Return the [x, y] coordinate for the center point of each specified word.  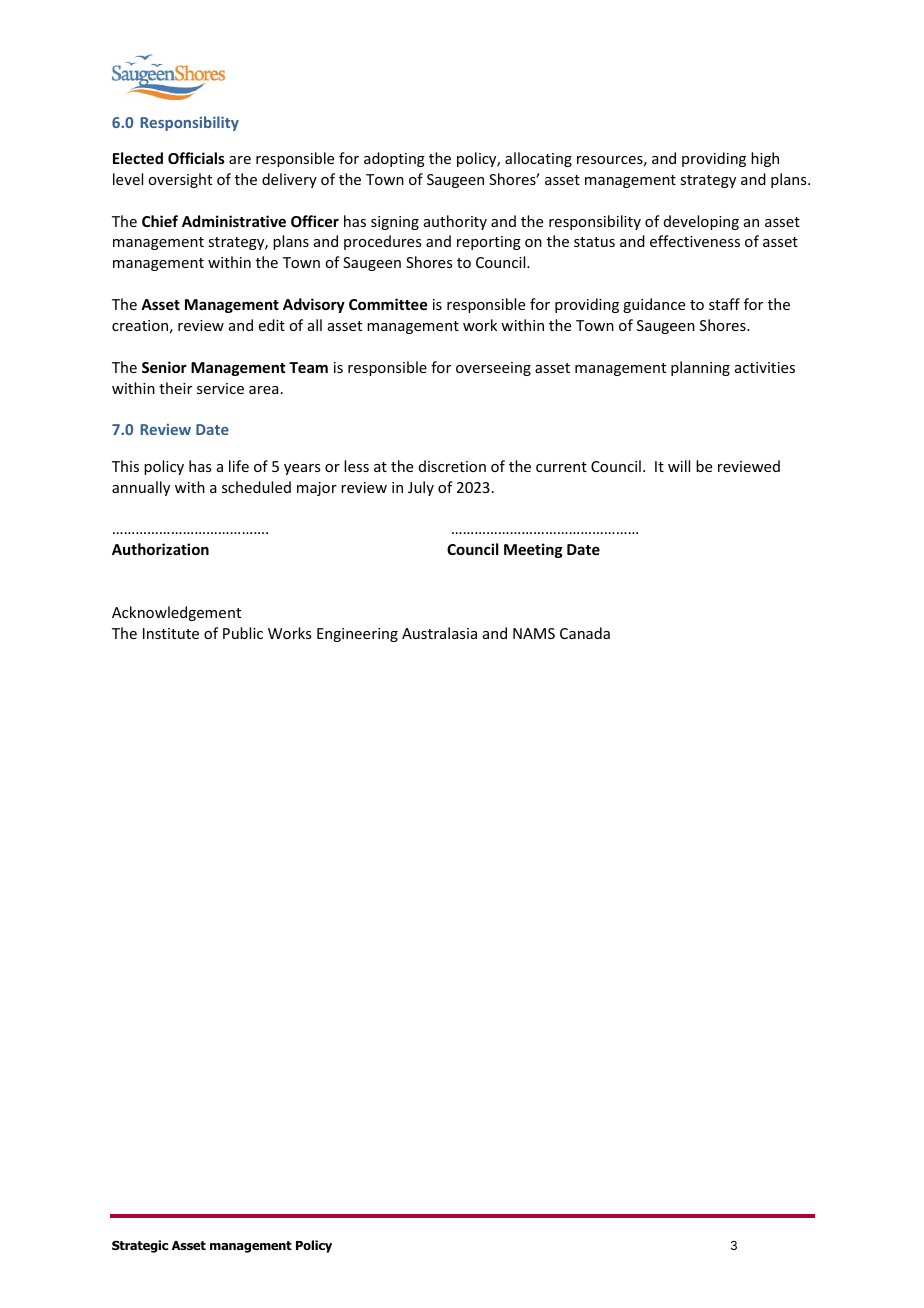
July [421, 488]
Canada [585, 633]
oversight [180, 180]
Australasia [439, 633]
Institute [171, 633]
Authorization [160, 549]
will [679, 466]
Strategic [140, 1246]
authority [455, 222]
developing [701, 222]
